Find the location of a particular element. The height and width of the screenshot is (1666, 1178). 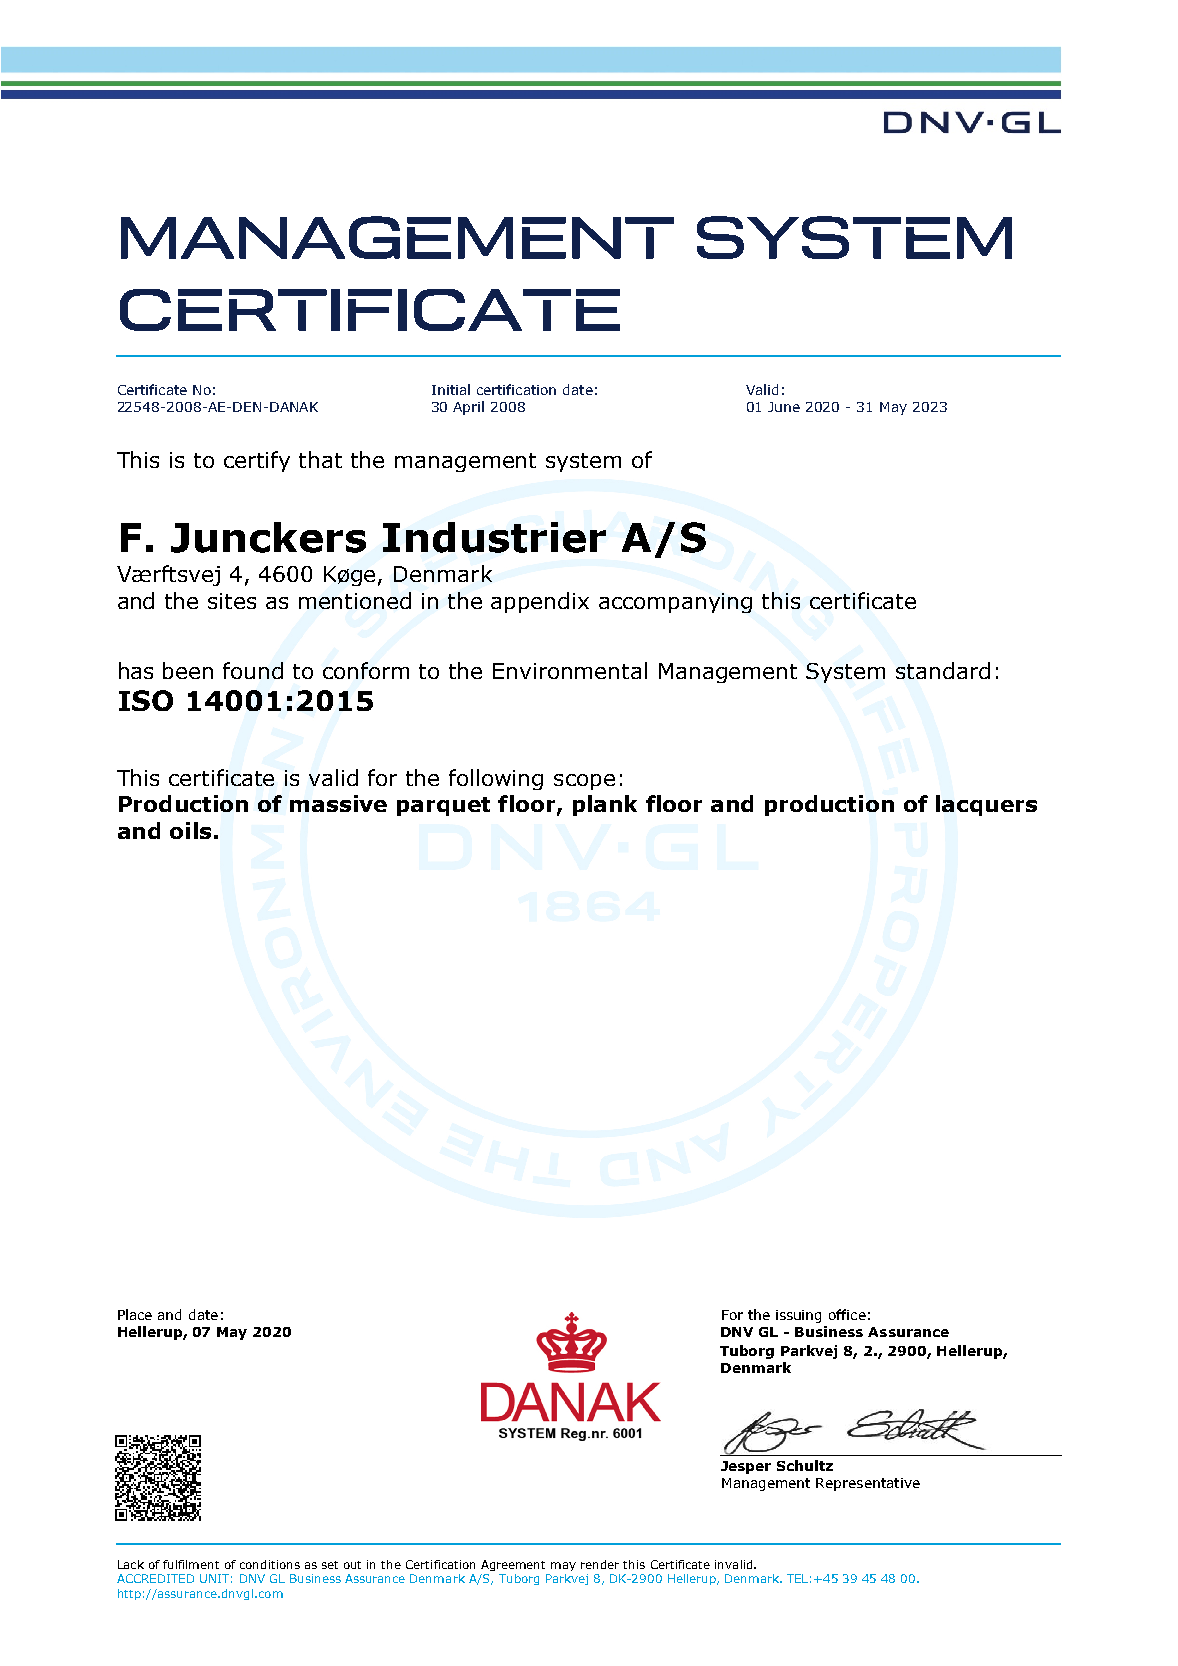

Place is located at coordinates (135, 1314).
